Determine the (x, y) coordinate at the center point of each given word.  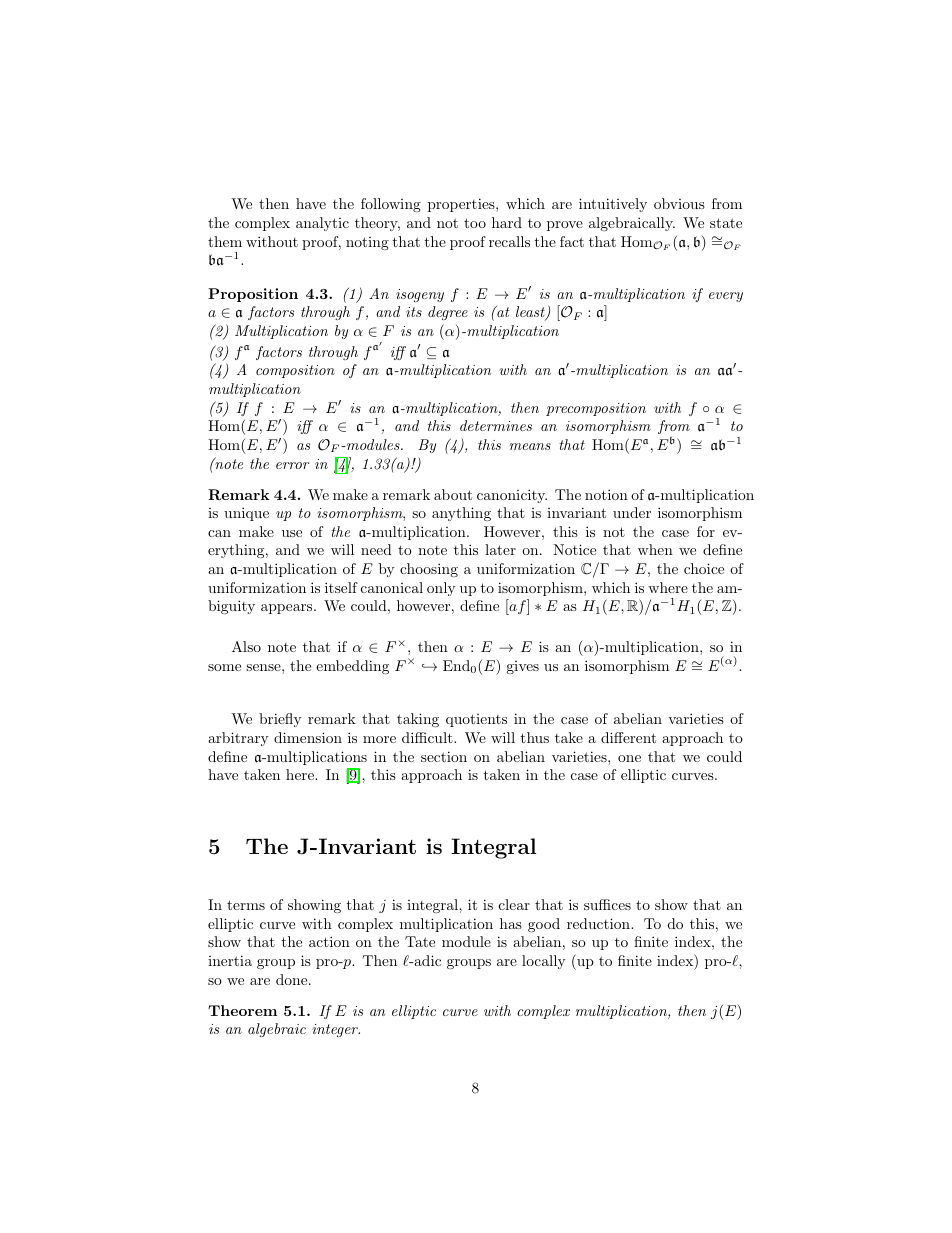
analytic (322, 224)
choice (704, 568)
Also (246, 646)
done (293, 979)
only (441, 589)
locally (543, 962)
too (475, 223)
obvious (679, 203)
